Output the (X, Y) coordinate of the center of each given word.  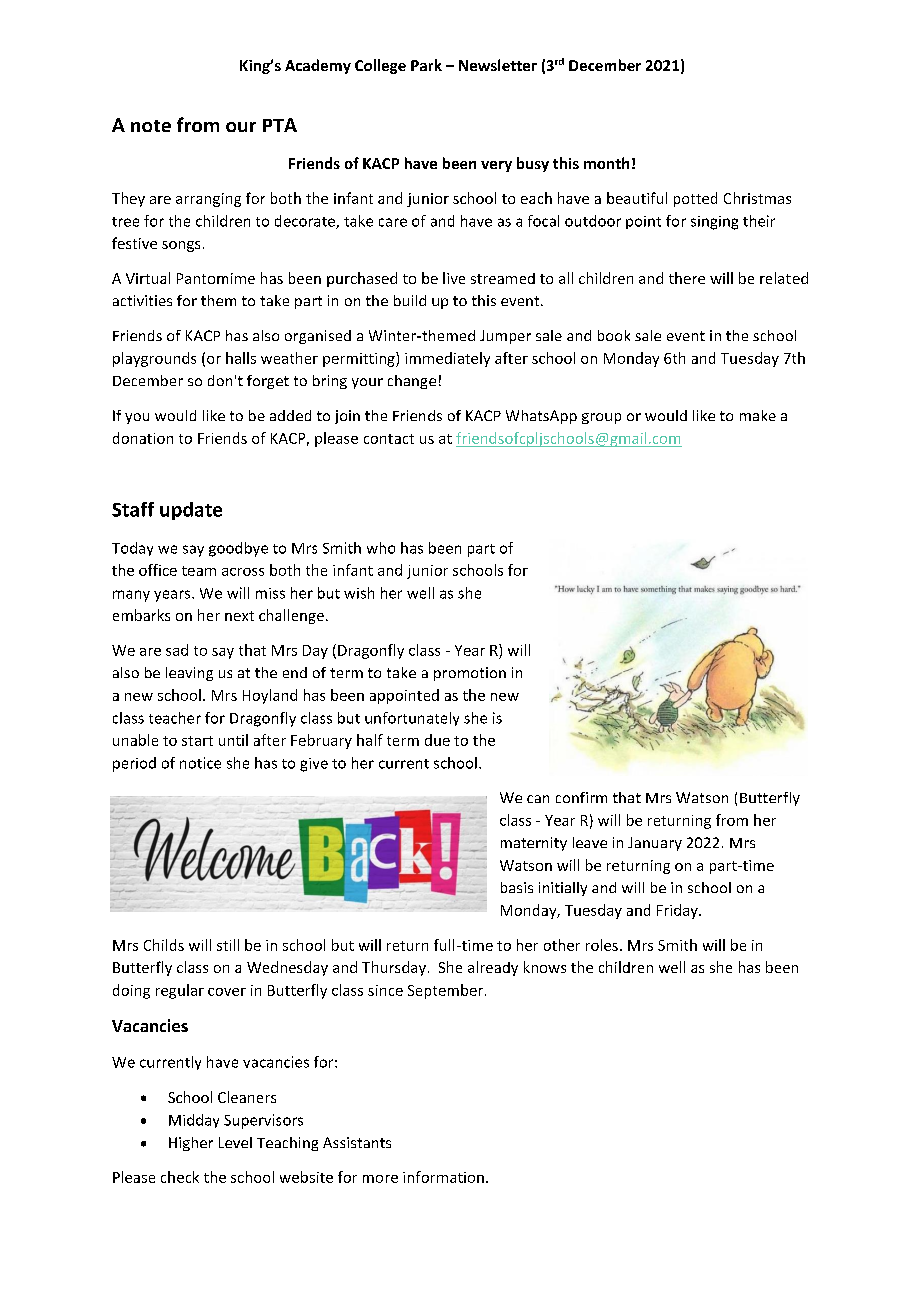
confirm (581, 797)
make (758, 415)
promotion (470, 674)
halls (241, 358)
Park (426, 65)
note (151, 126)
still (228, 945)
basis (517, 887)
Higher (191, 1144)
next (239, 616)
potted (695, 199)
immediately (447, 359)
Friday (678, 911)
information (443, 1177)
